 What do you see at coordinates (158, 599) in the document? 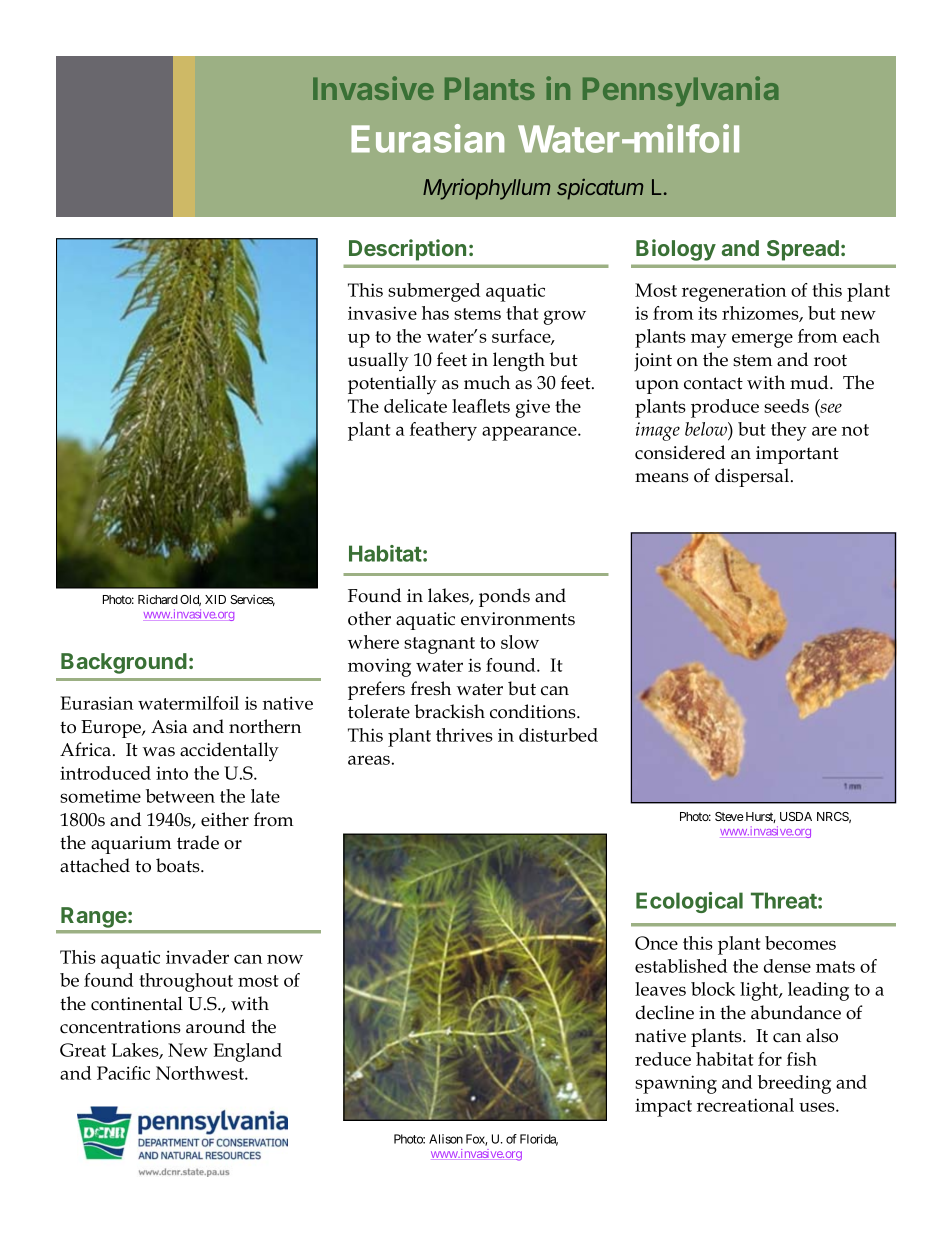
I see `Richard` at bounding box center [158, 599].
